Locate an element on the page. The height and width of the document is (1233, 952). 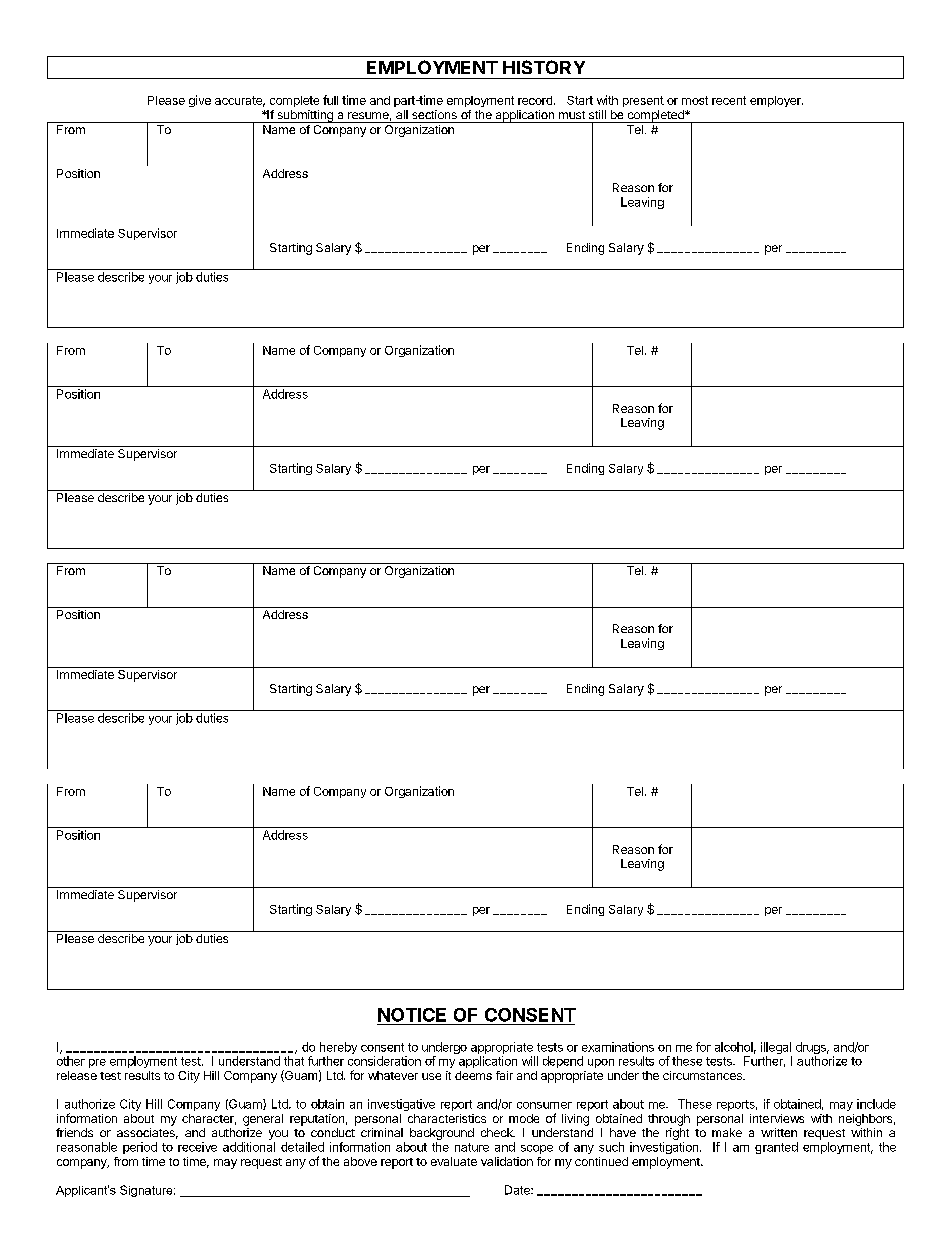
will is located at coordinates (530, 1061).
